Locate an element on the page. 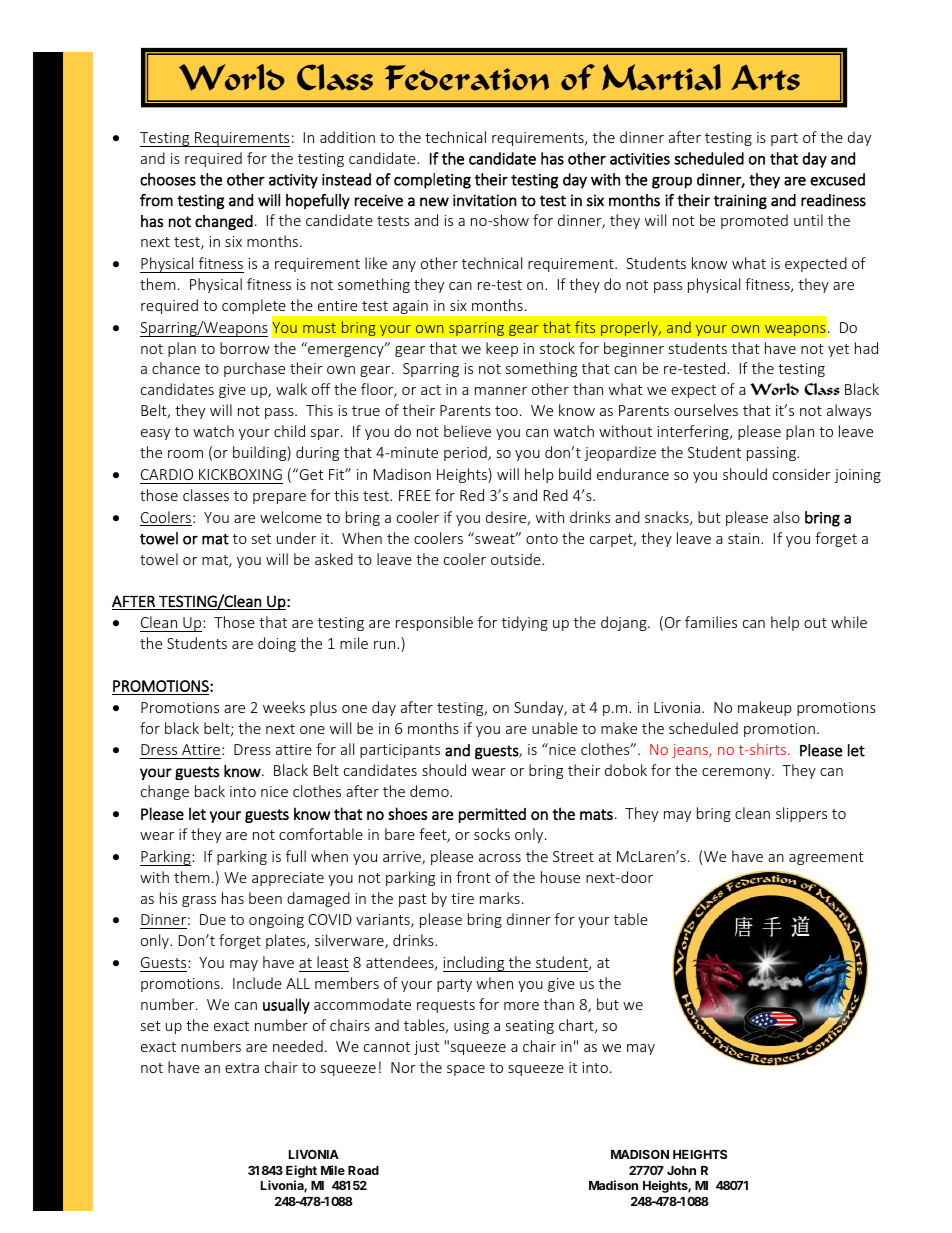 The image size is (952, 1233). ceremony is located at coordinates (737, 773).
